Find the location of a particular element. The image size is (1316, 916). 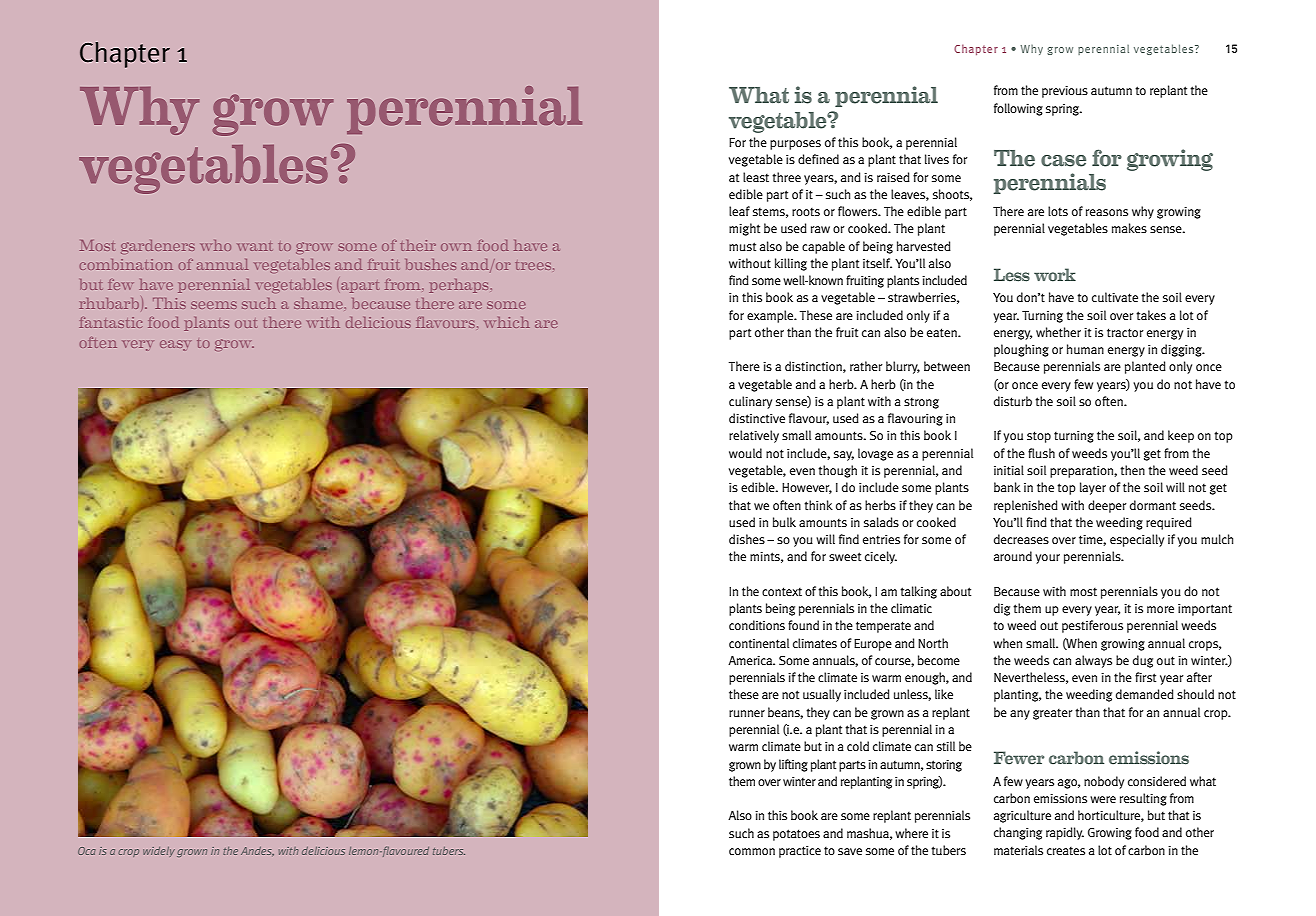

example is located at coordinates (771, 316).
